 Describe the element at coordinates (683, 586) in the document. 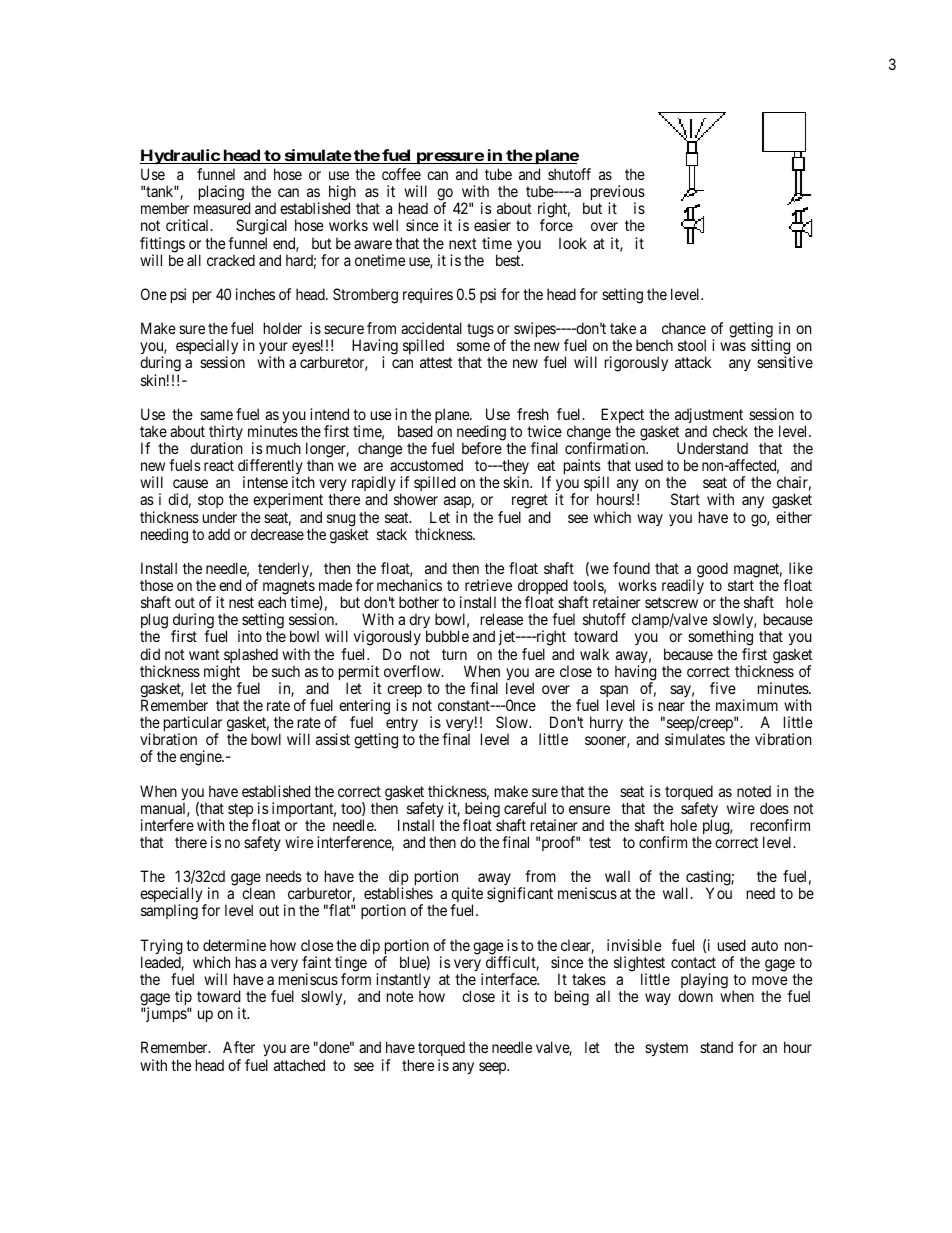

I see `readily` at that location.
